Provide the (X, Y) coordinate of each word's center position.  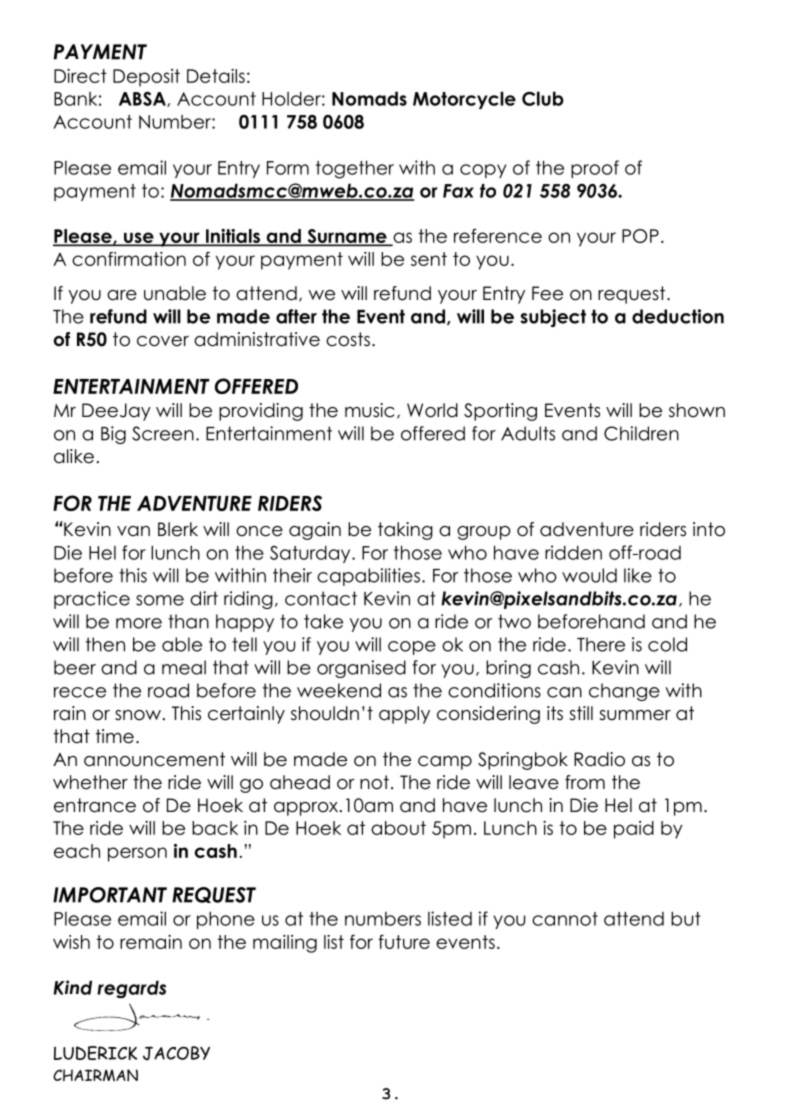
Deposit (146, 78)
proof (595, 169)
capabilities (368, 577)
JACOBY (176, 1053)
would (589, 575)
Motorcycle (464, 100)
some (160, 600)
